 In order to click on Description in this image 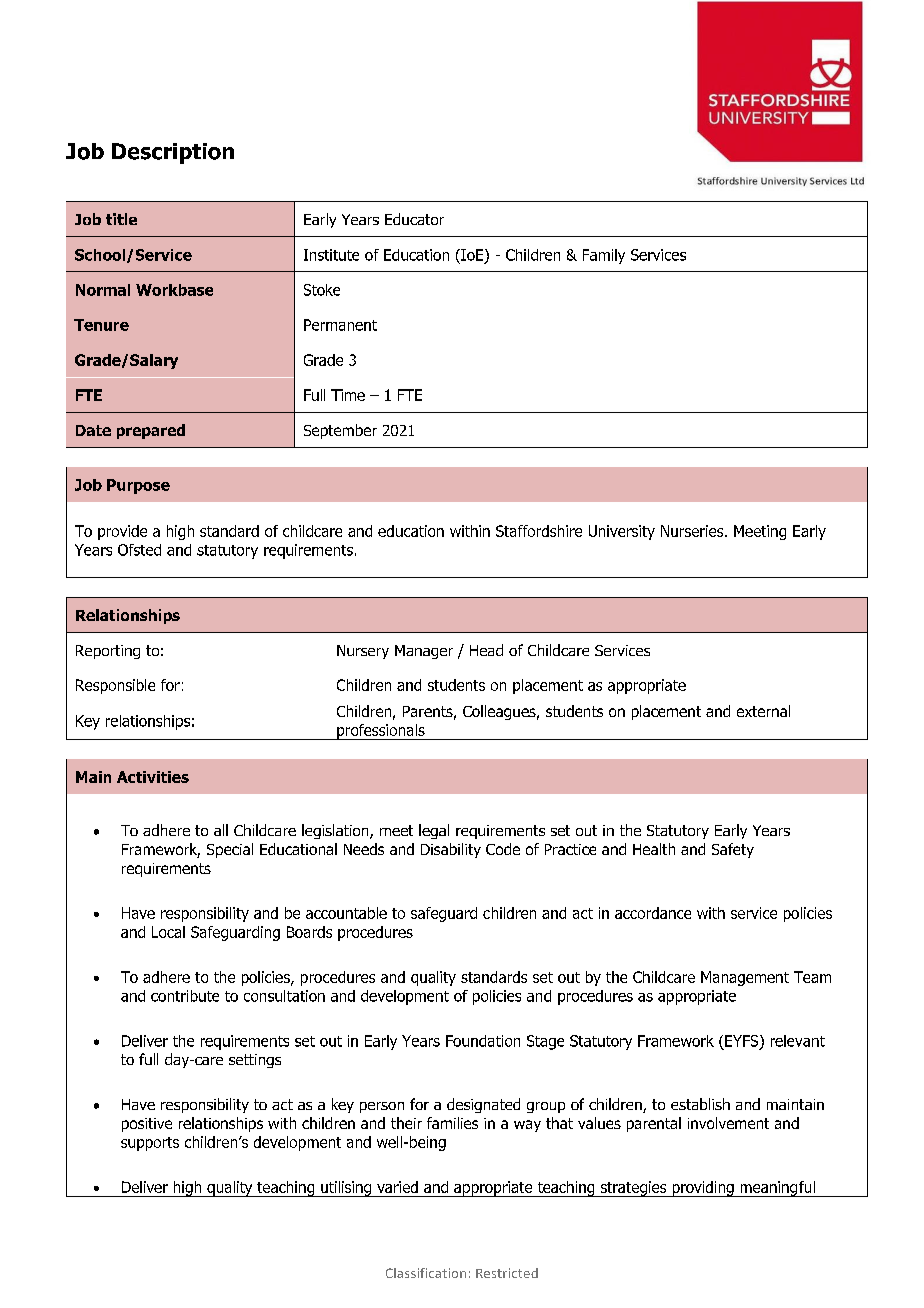, I will do `click(173, 153)`.
